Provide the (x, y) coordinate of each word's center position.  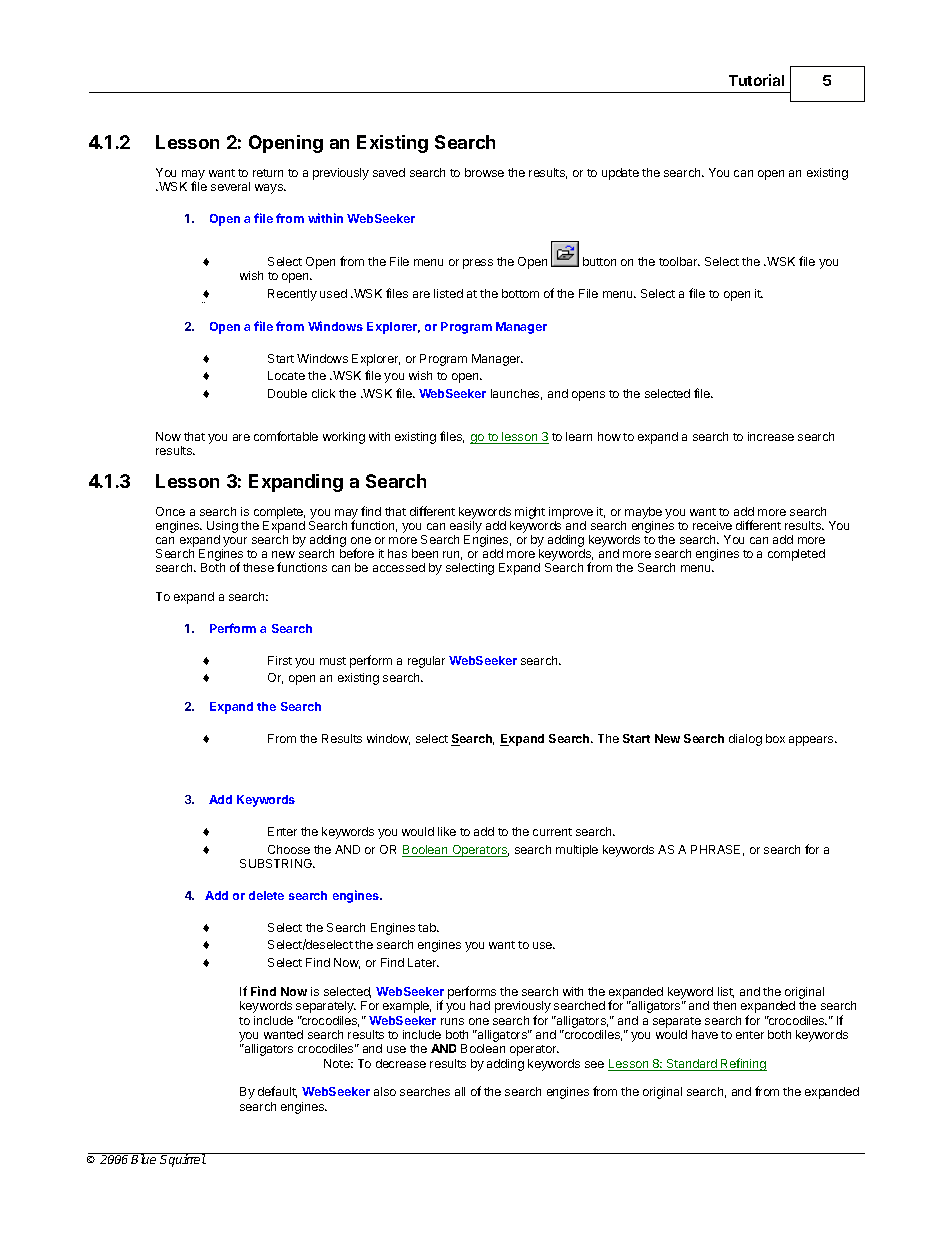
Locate (286, 375)
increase (771, 436)
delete (266, 895)
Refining (743, 1064)
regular (426, 662)
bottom (520, 293)
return (268, 173)
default (277, 1092)
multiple (577, 851)
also (385, 1091)
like (447, 831)
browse (484, 172)
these (258, 567)
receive (712, 525)
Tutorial (756, 80)
